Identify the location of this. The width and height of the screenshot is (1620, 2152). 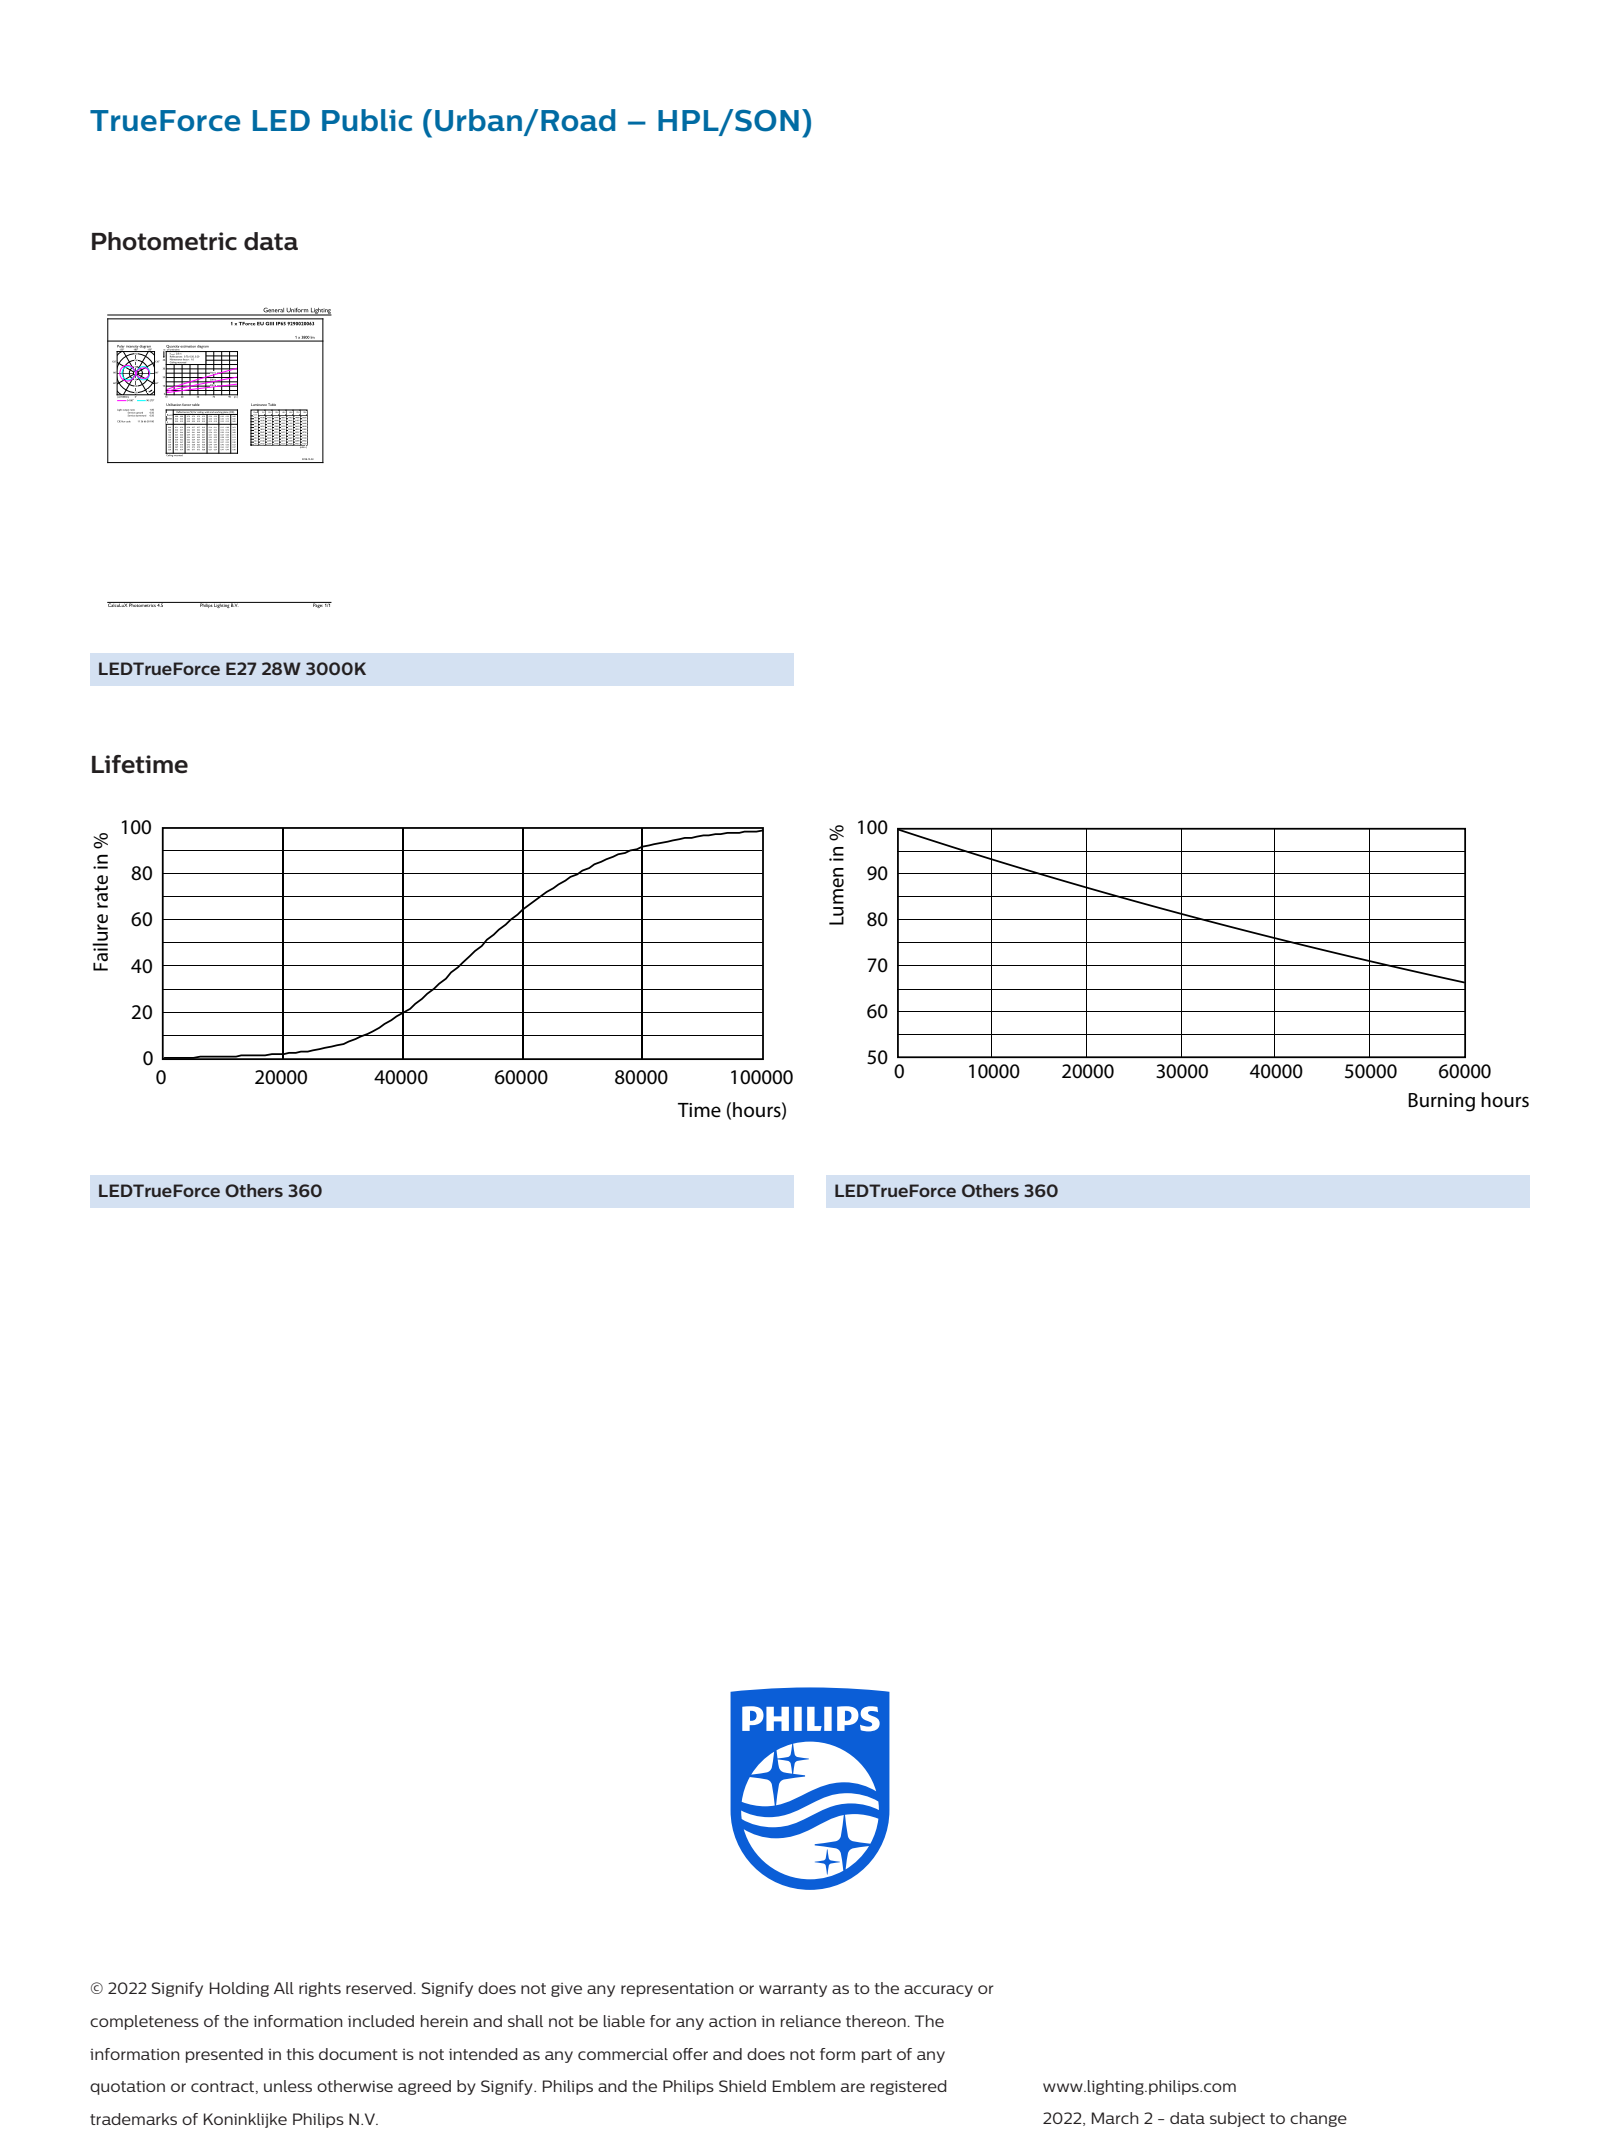
(300, 2054).
